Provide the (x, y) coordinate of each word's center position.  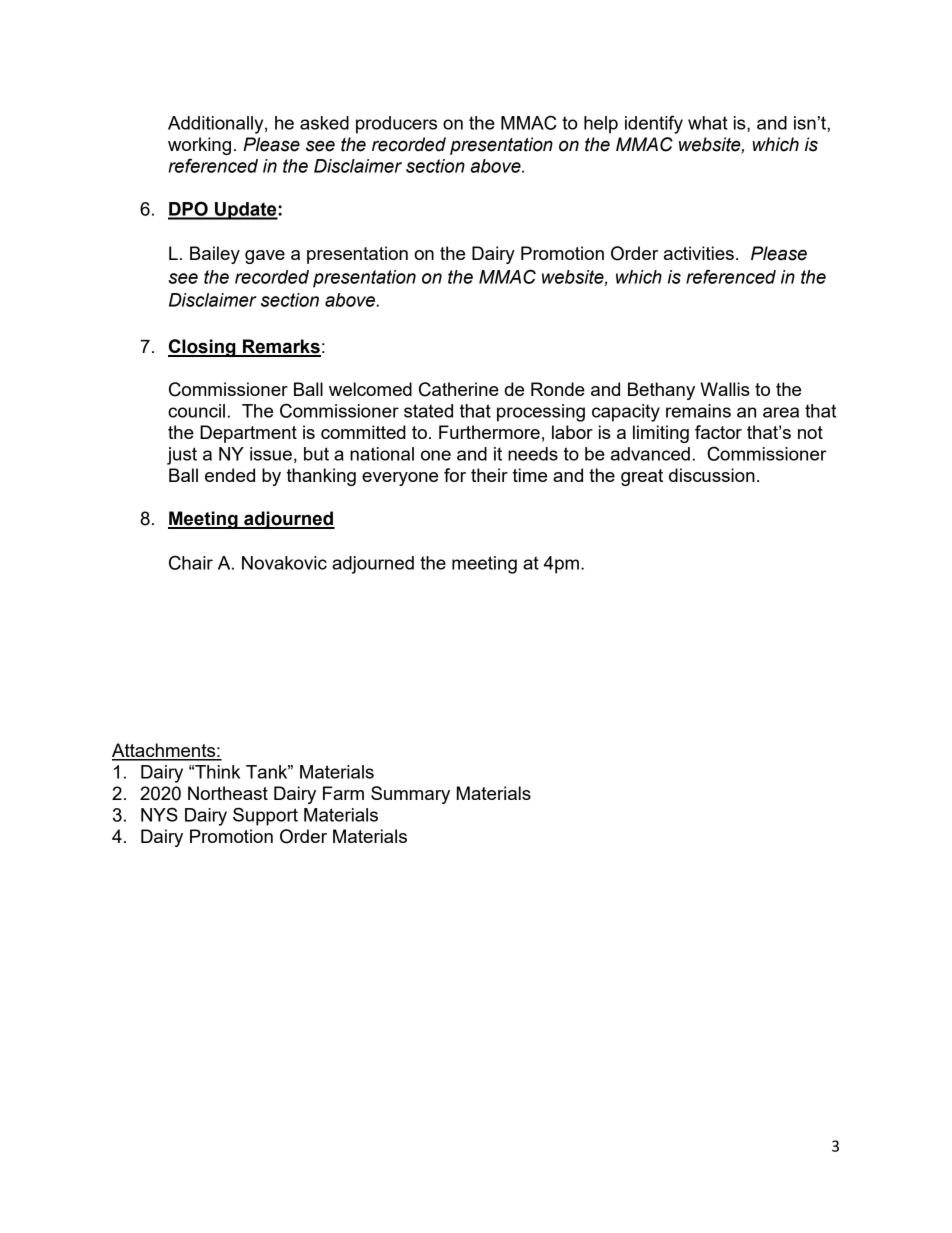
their (489, 475)
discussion (712, 475)
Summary (410, 795)
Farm (343, 793)
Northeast (228, 793)
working (199, 146)
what (708, 123)
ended (230, 475)
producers (396, 125)
